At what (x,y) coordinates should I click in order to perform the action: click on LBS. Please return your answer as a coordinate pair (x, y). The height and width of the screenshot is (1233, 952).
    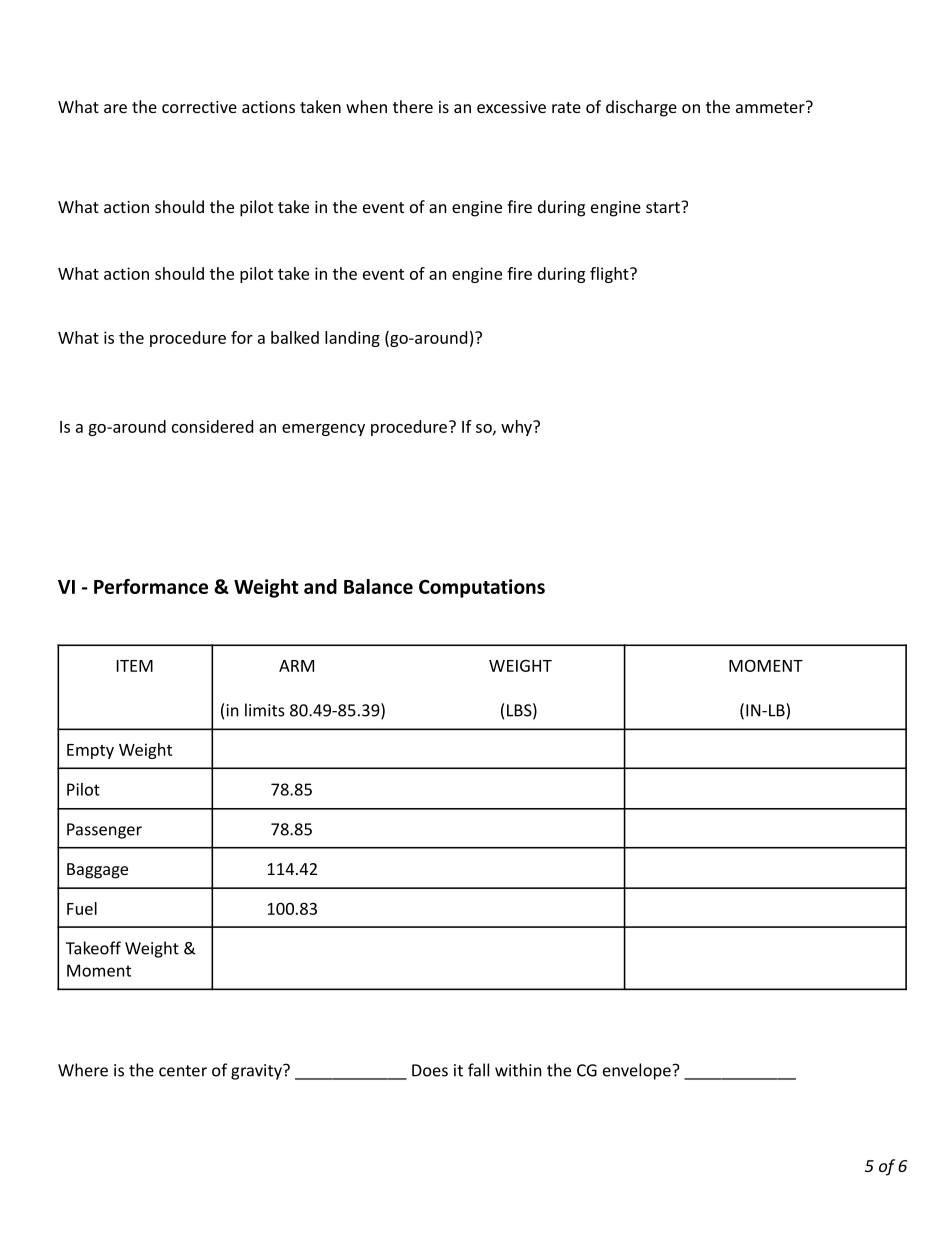
    Looking at the image, I should click on (519, 710).
